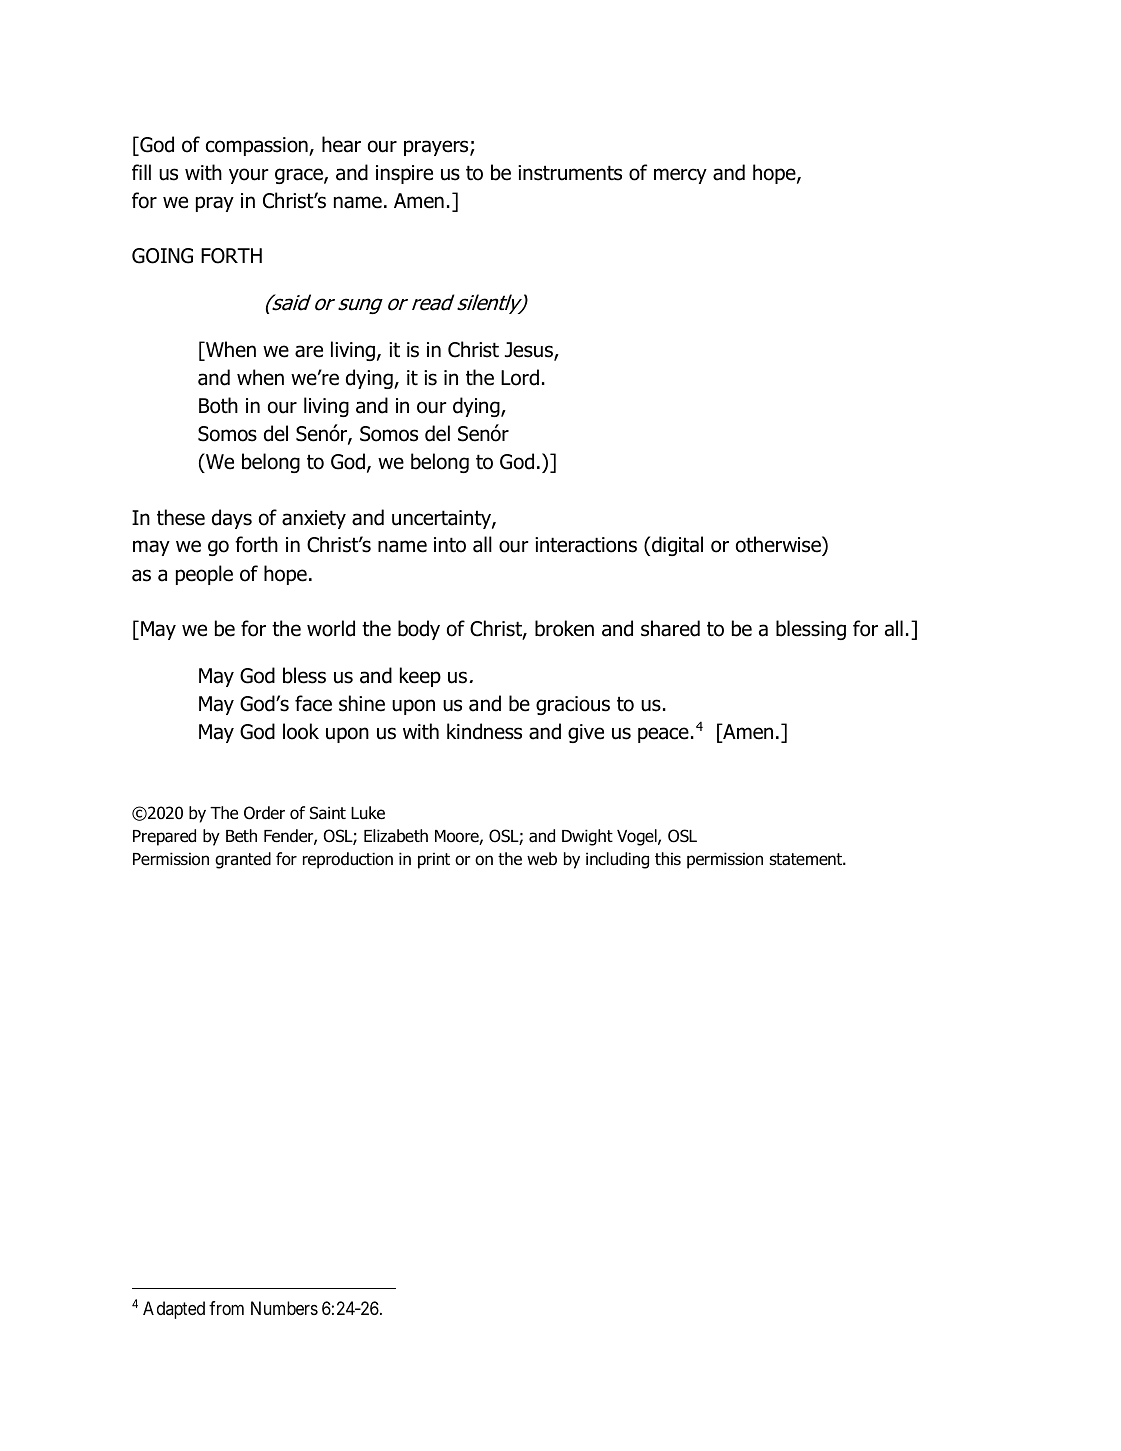  I want to click on from, so click(226, 1308).
